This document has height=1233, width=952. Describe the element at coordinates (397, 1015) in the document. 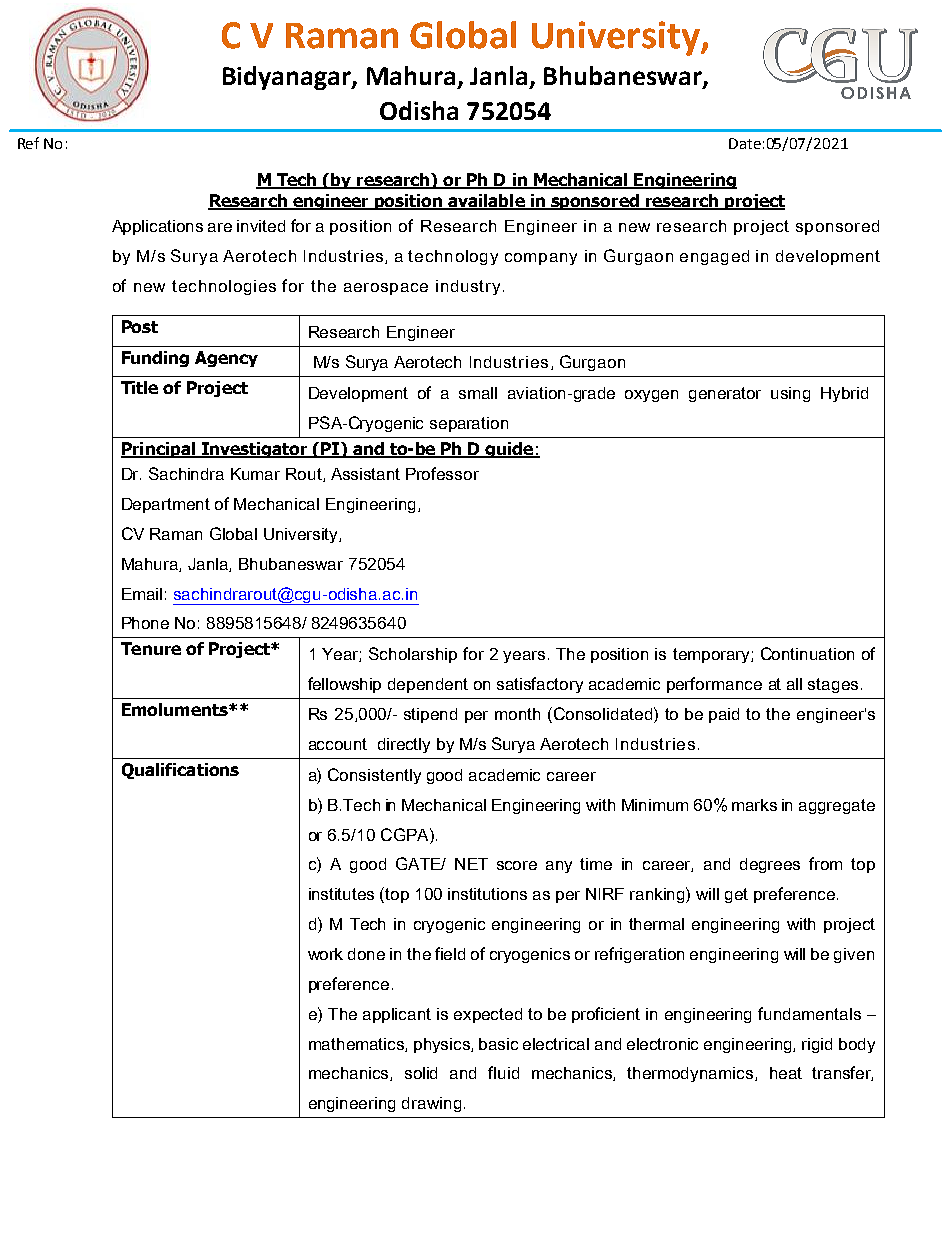

I see `applicant` at that location.
